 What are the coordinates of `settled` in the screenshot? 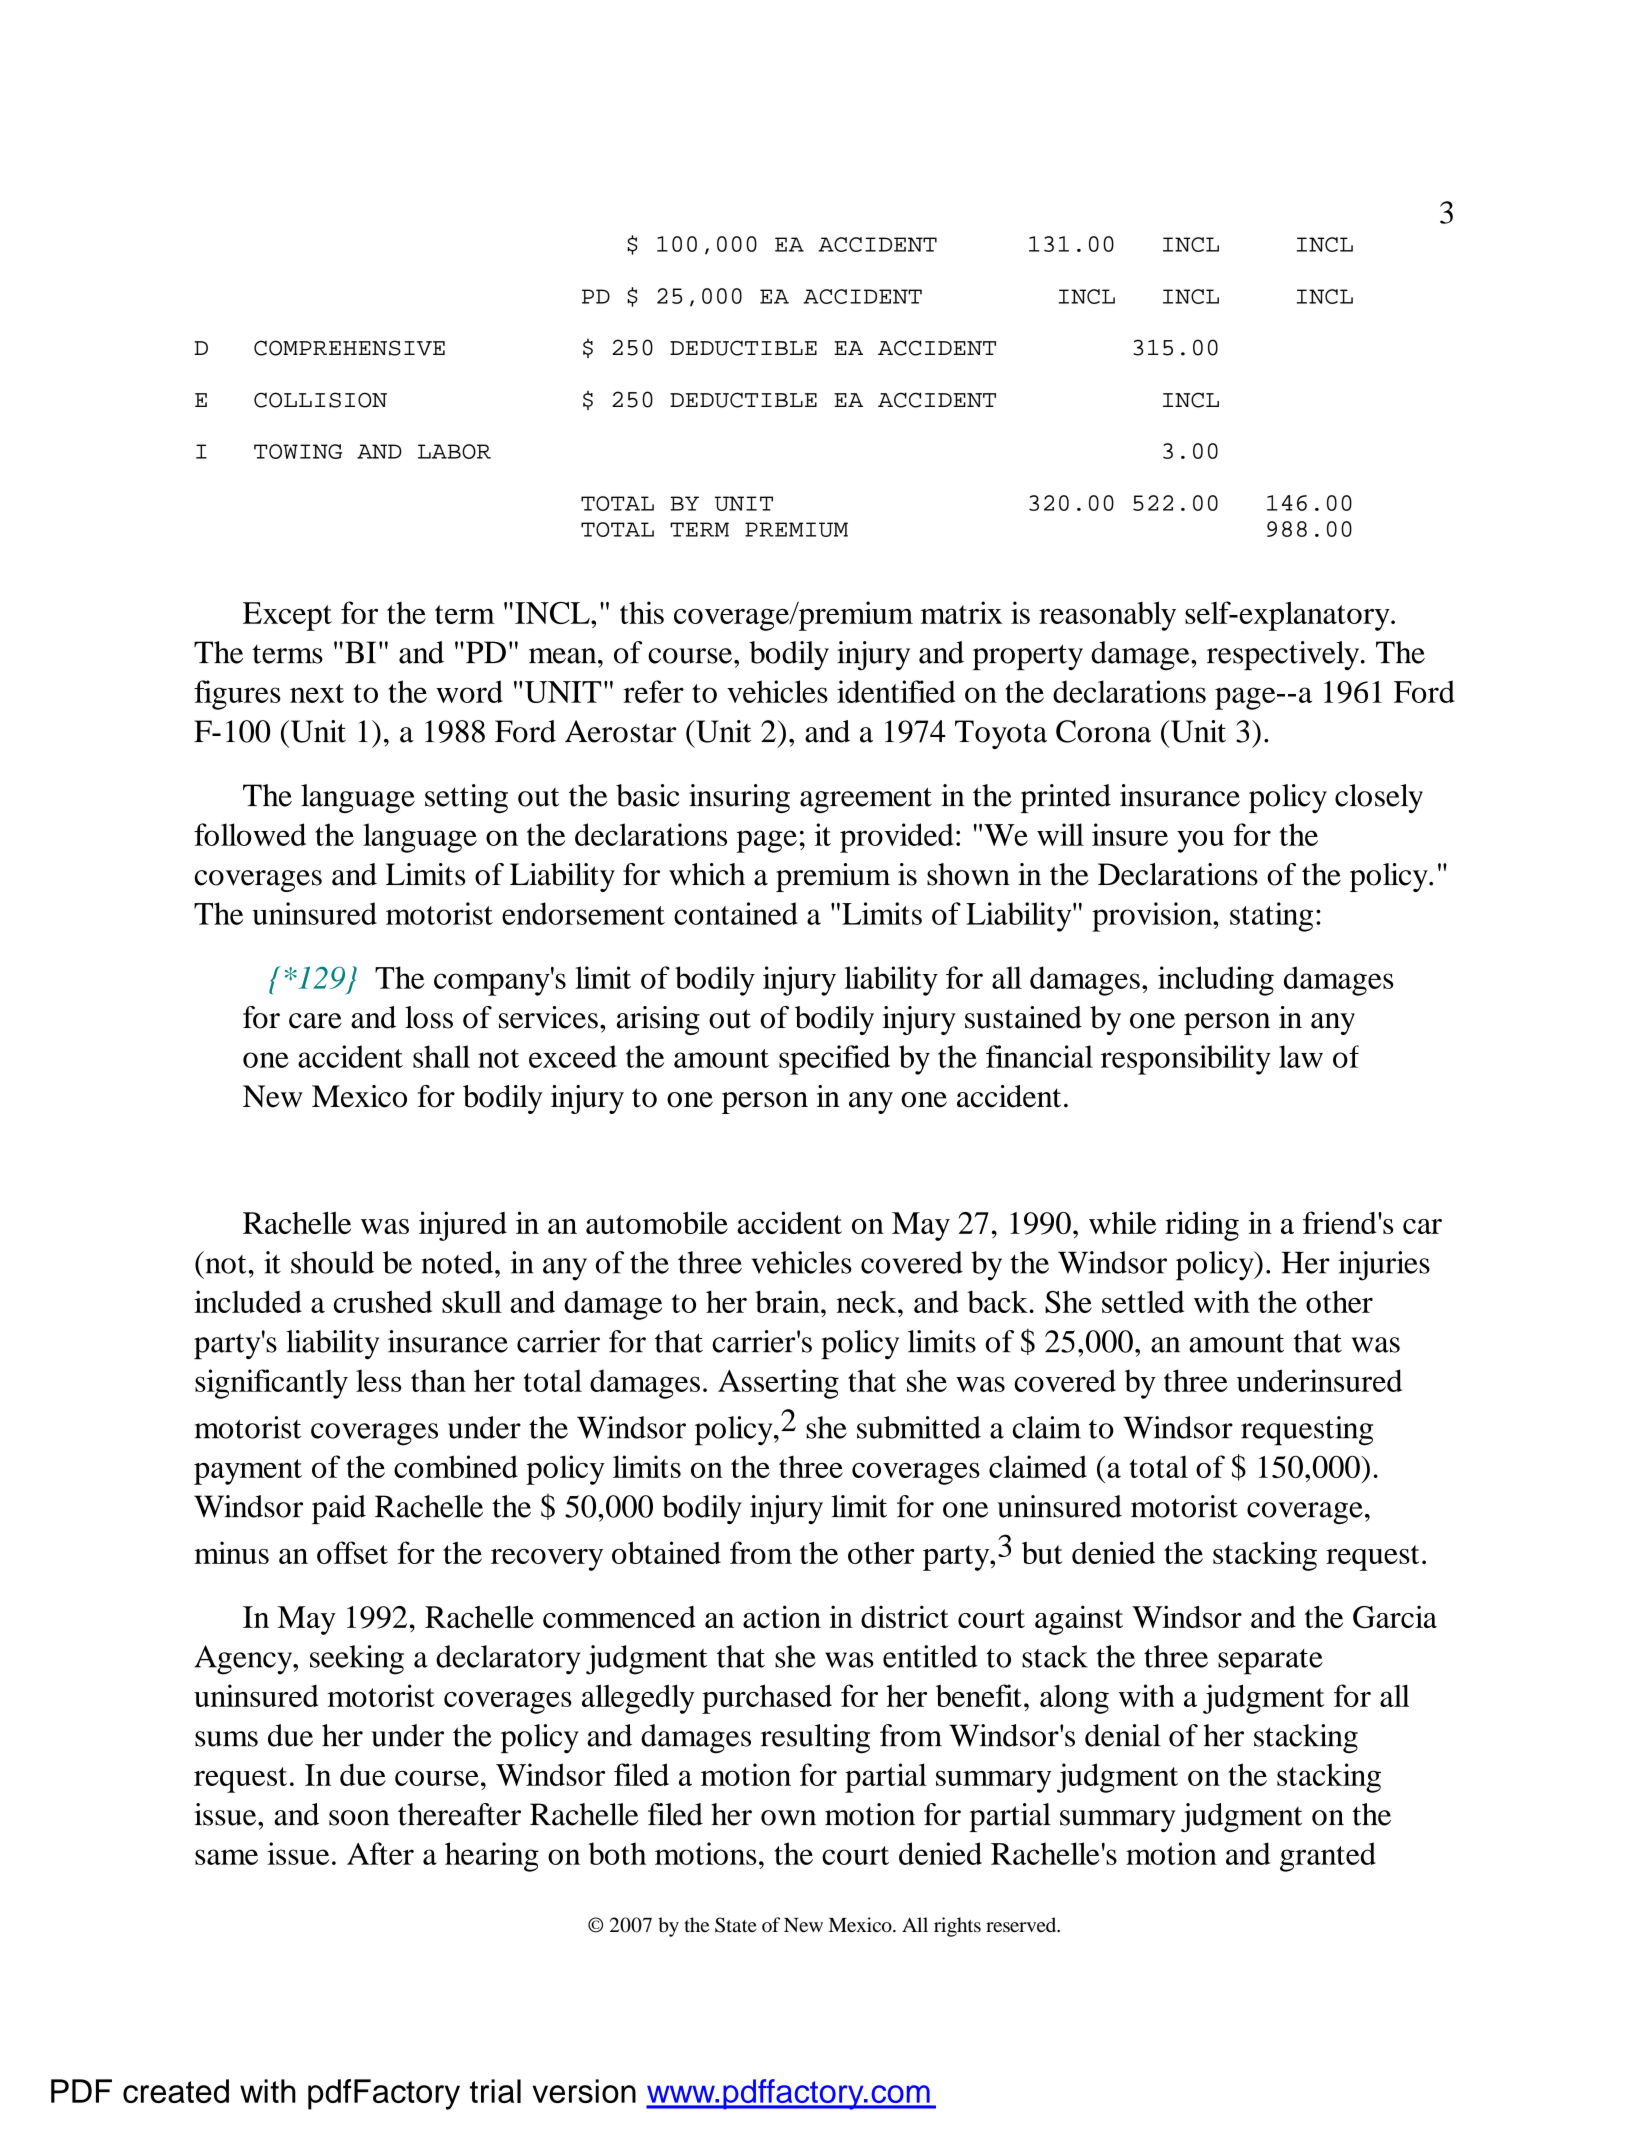 It's located at (1143, 1301).
